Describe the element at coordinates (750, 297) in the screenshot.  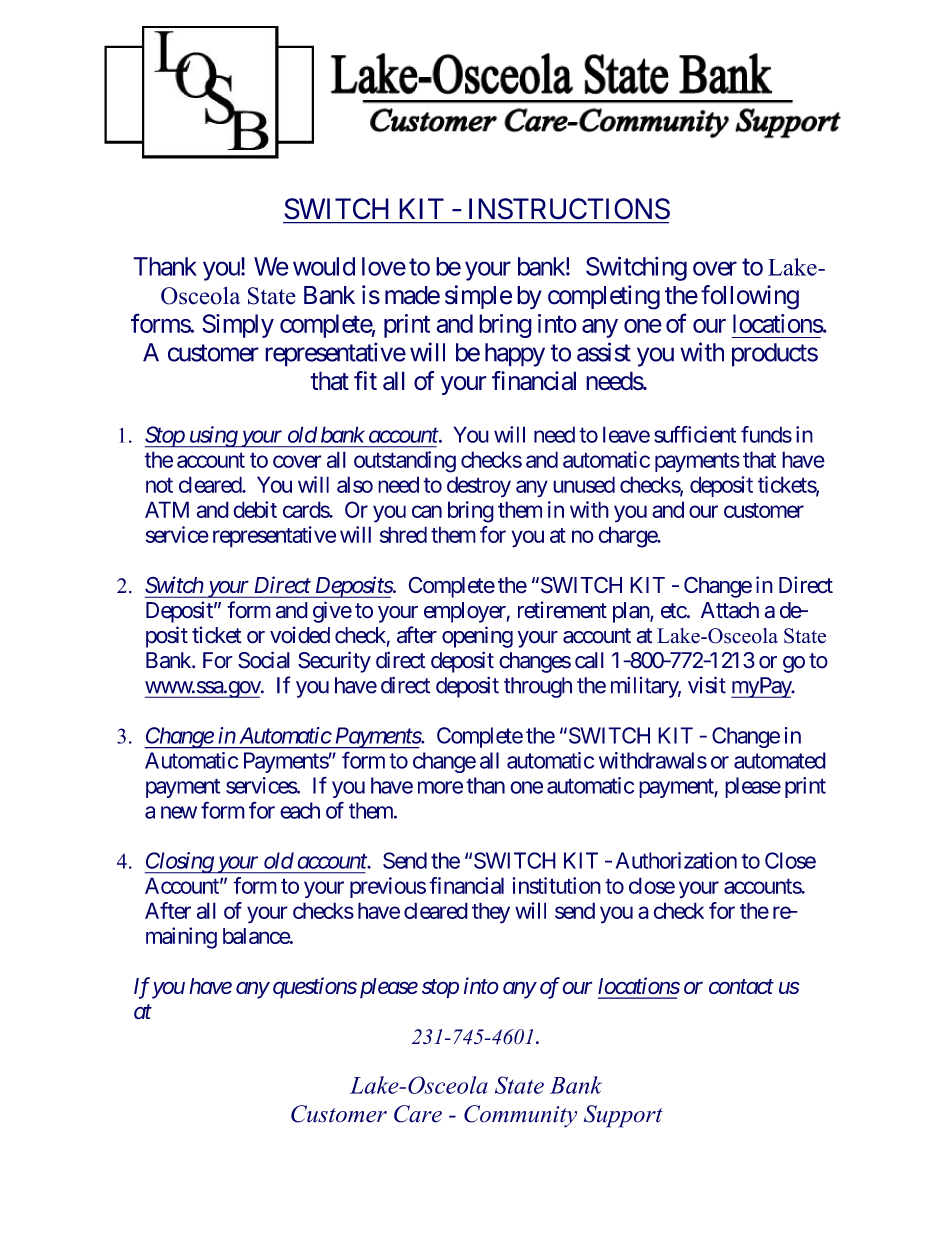
I see `following` at that location.
